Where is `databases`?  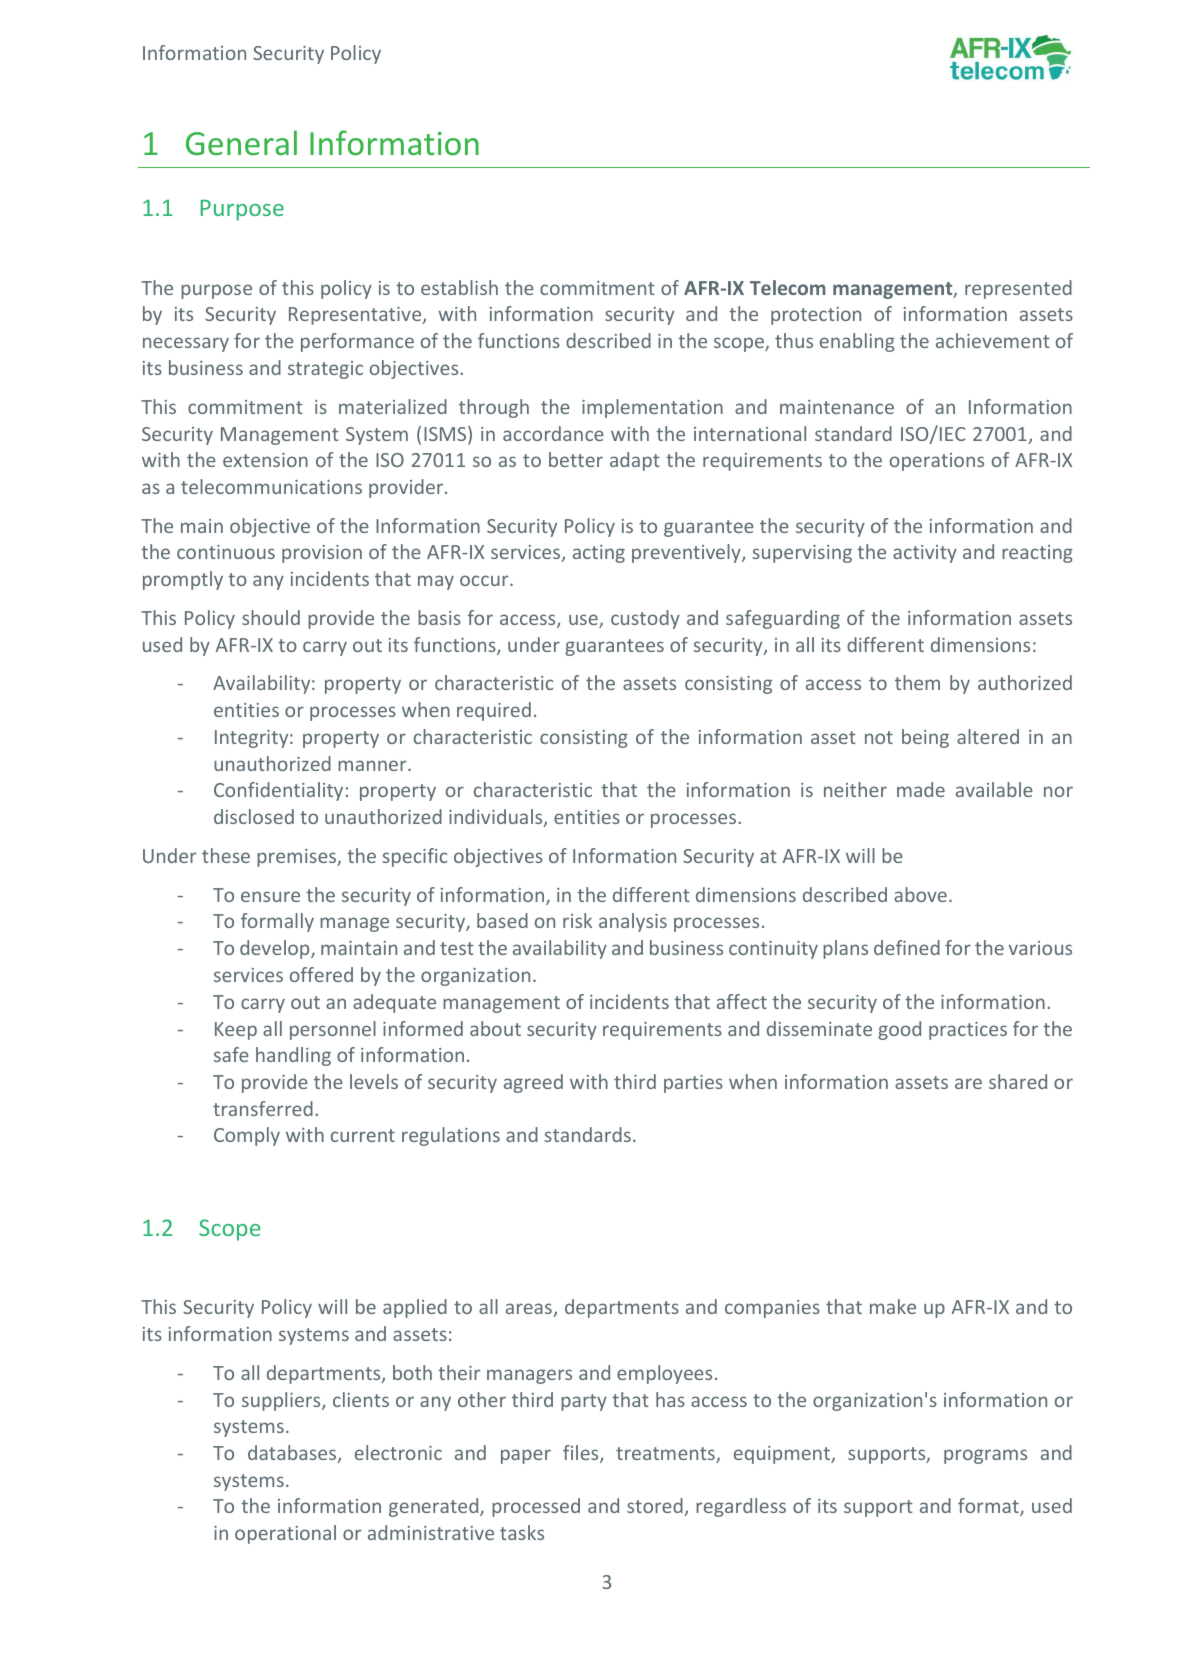
databases is located at coordinates (293, 1454).
